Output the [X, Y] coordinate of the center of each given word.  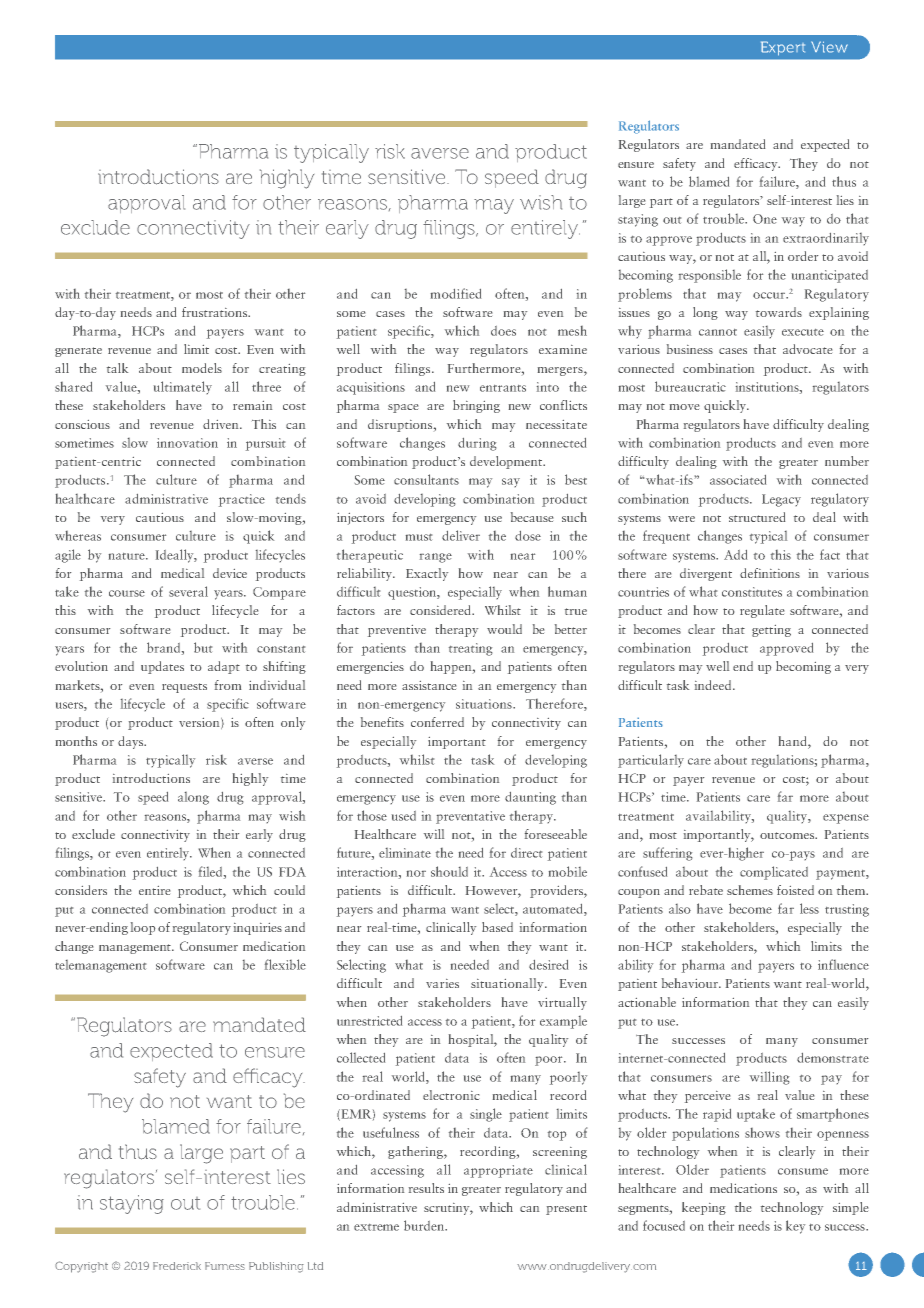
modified [456, 293]
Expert [783, 48]
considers [81, 890]
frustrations [215, 312]
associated [738, 480]
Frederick [177, 1266]
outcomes [788, 835]
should [449, 871]
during [477, 444]
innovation [187, 443]
